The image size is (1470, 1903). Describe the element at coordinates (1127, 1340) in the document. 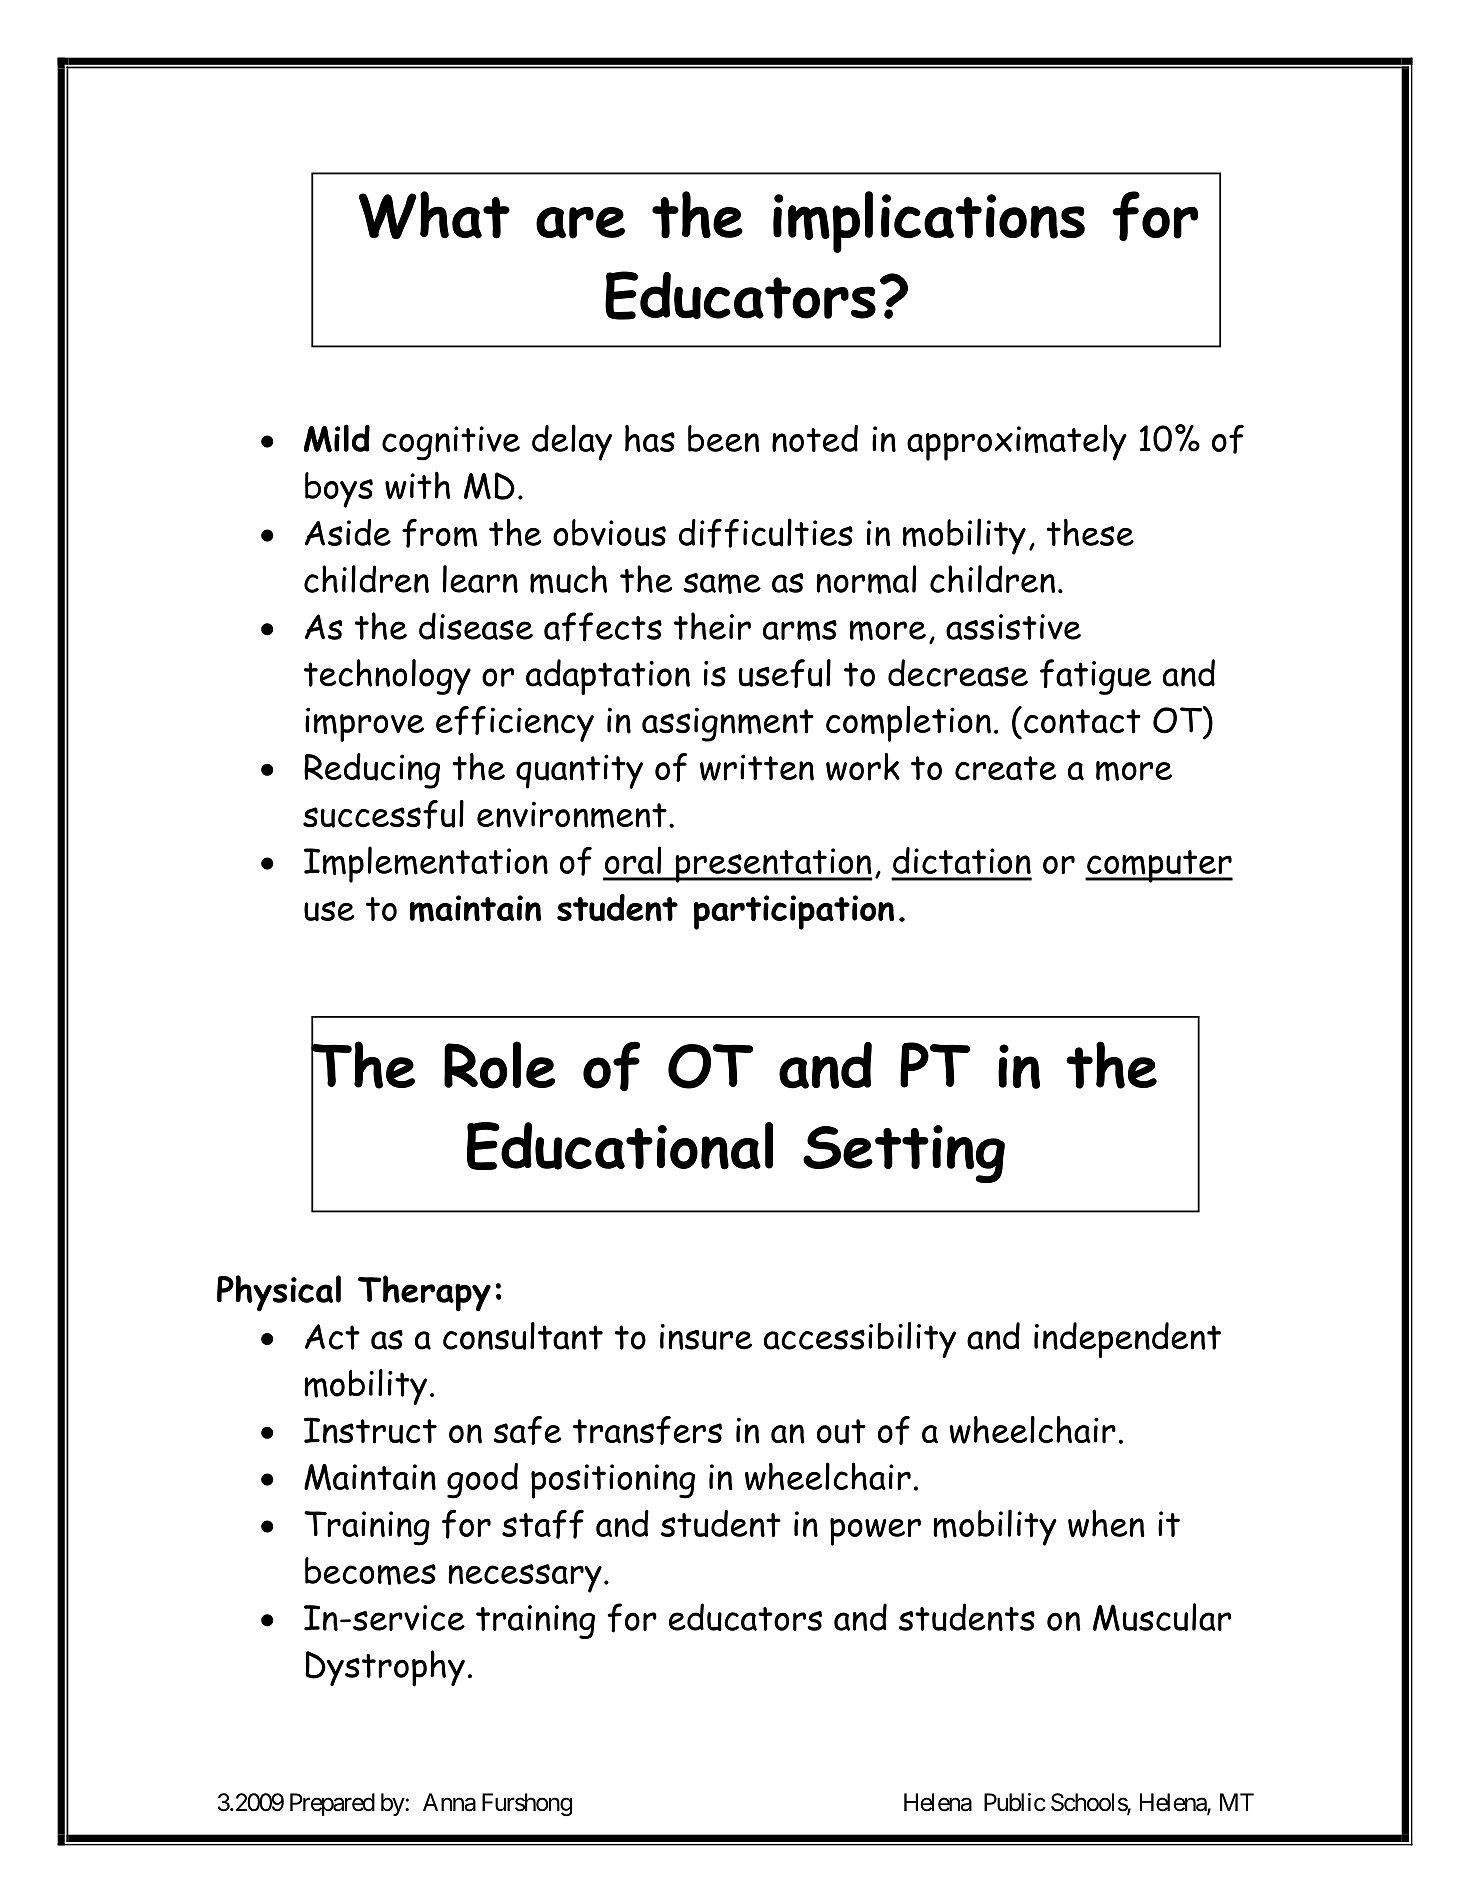

I see `independent` at that location.
